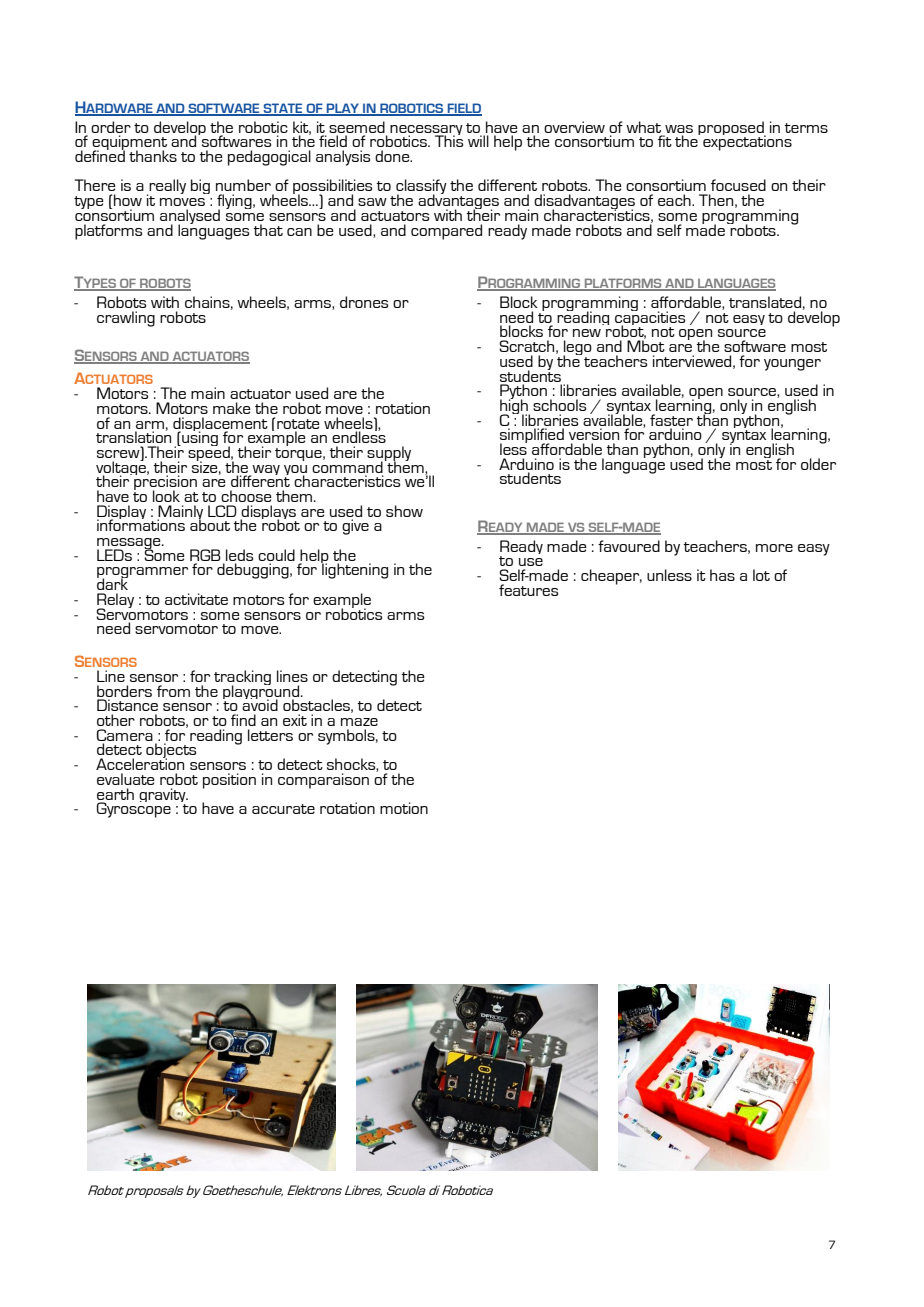 This document has width=924, height=1307. What do you see at coordinates (449, 140) in the document?
I see `This` at bounding box center [449, 140].
